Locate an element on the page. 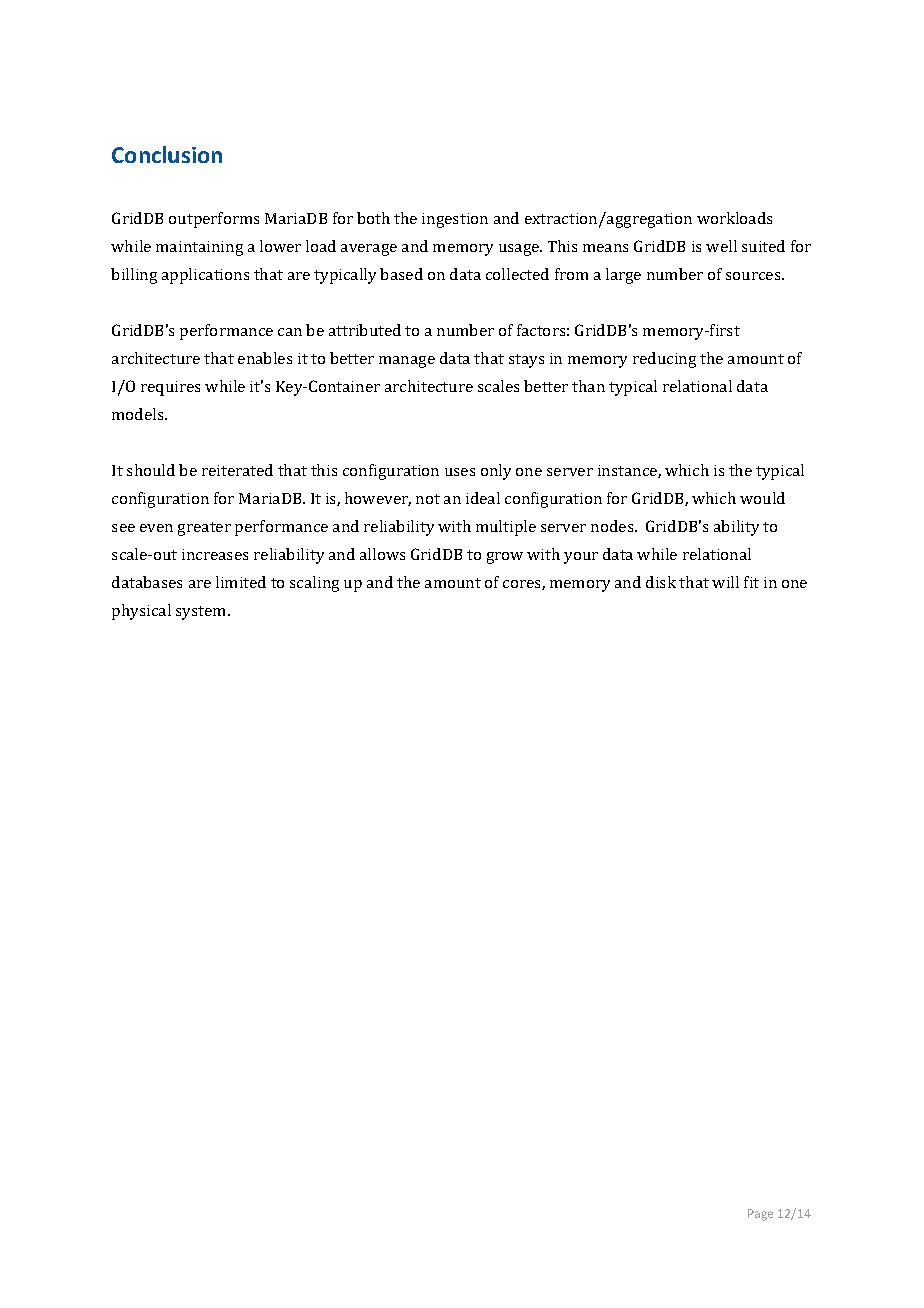  grow is located at coordinates (505, 558).
